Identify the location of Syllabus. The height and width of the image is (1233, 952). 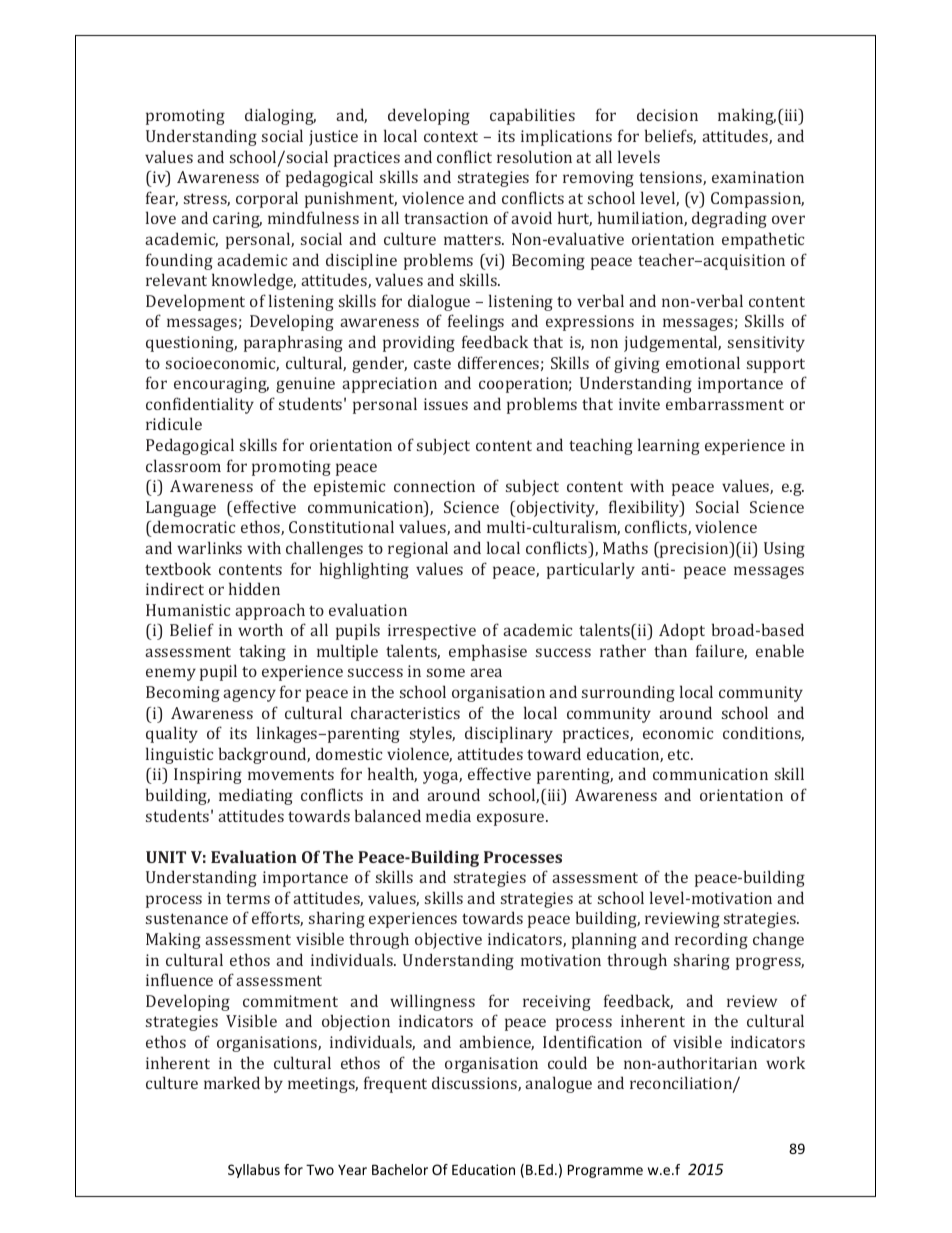
(254, 1171).
